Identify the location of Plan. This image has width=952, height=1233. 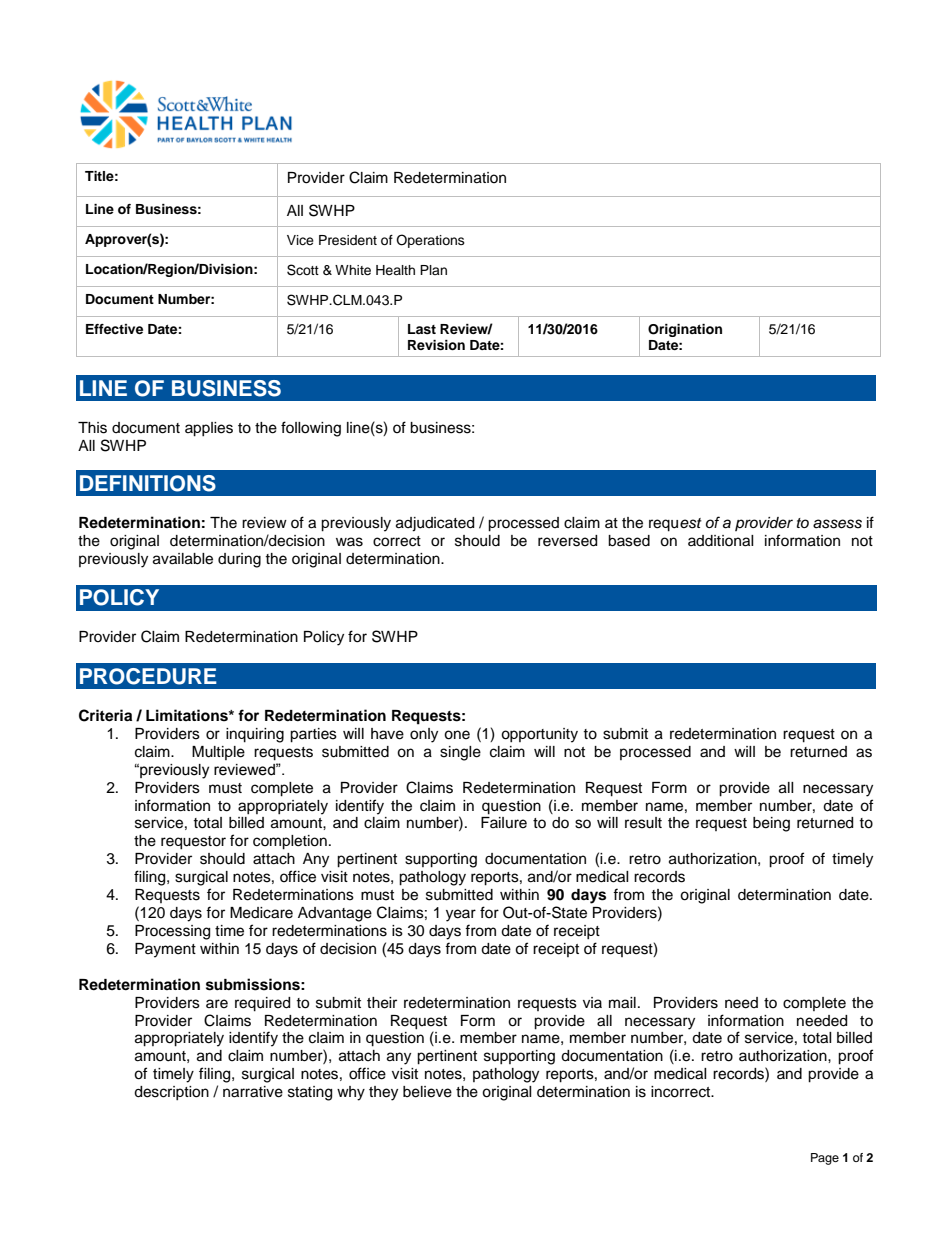
(433, 270).
